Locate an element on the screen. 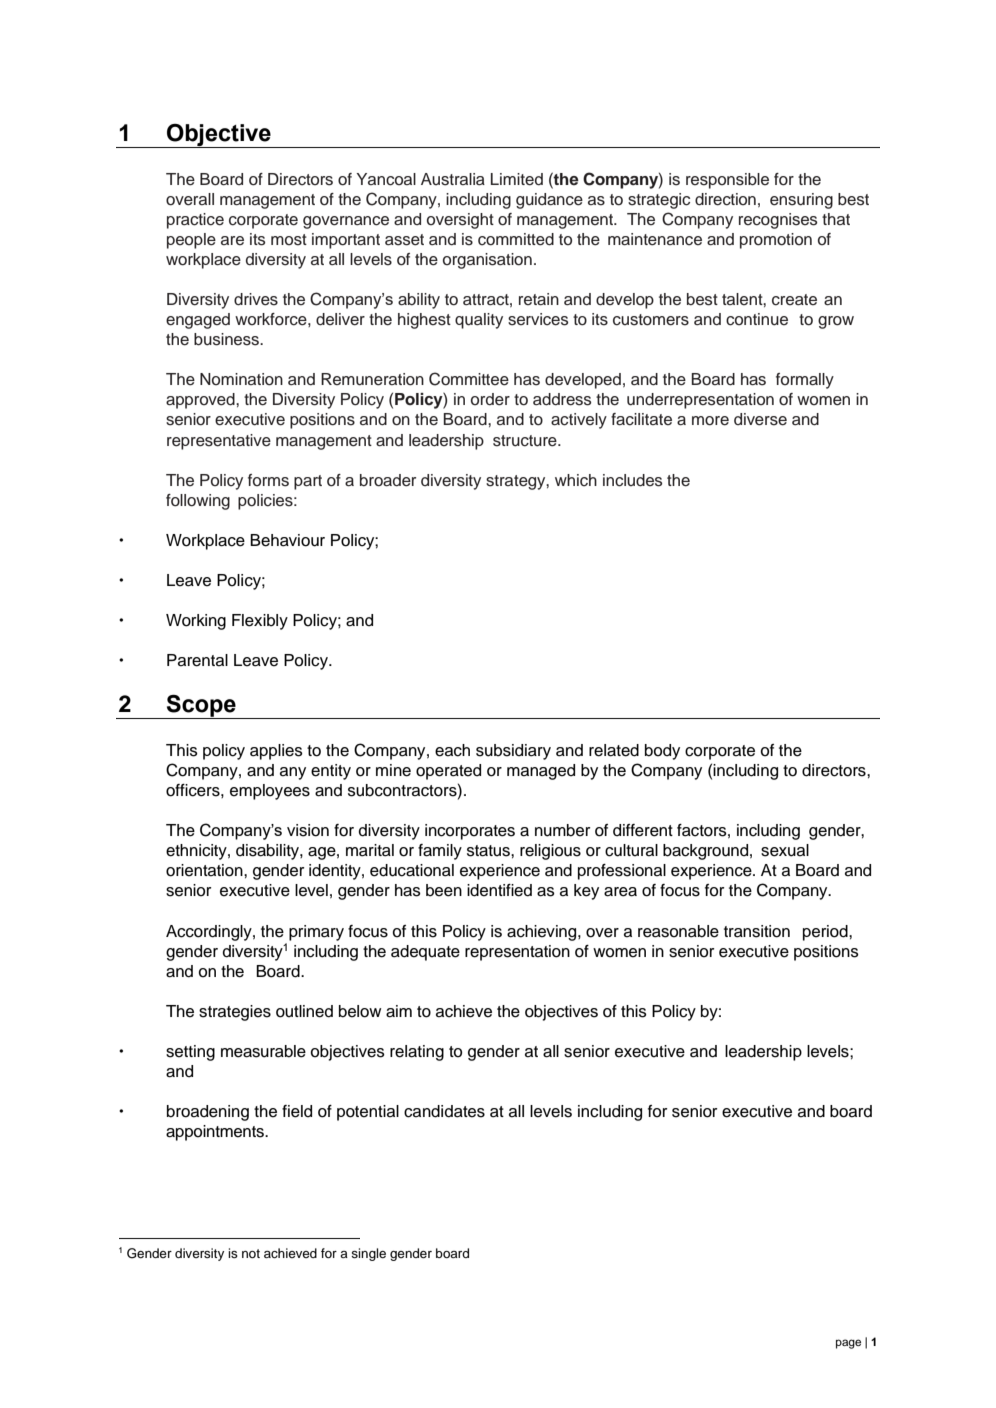 The width and height of the screenshot is (996, 1408). single is located at coordinates (368, 1254).
